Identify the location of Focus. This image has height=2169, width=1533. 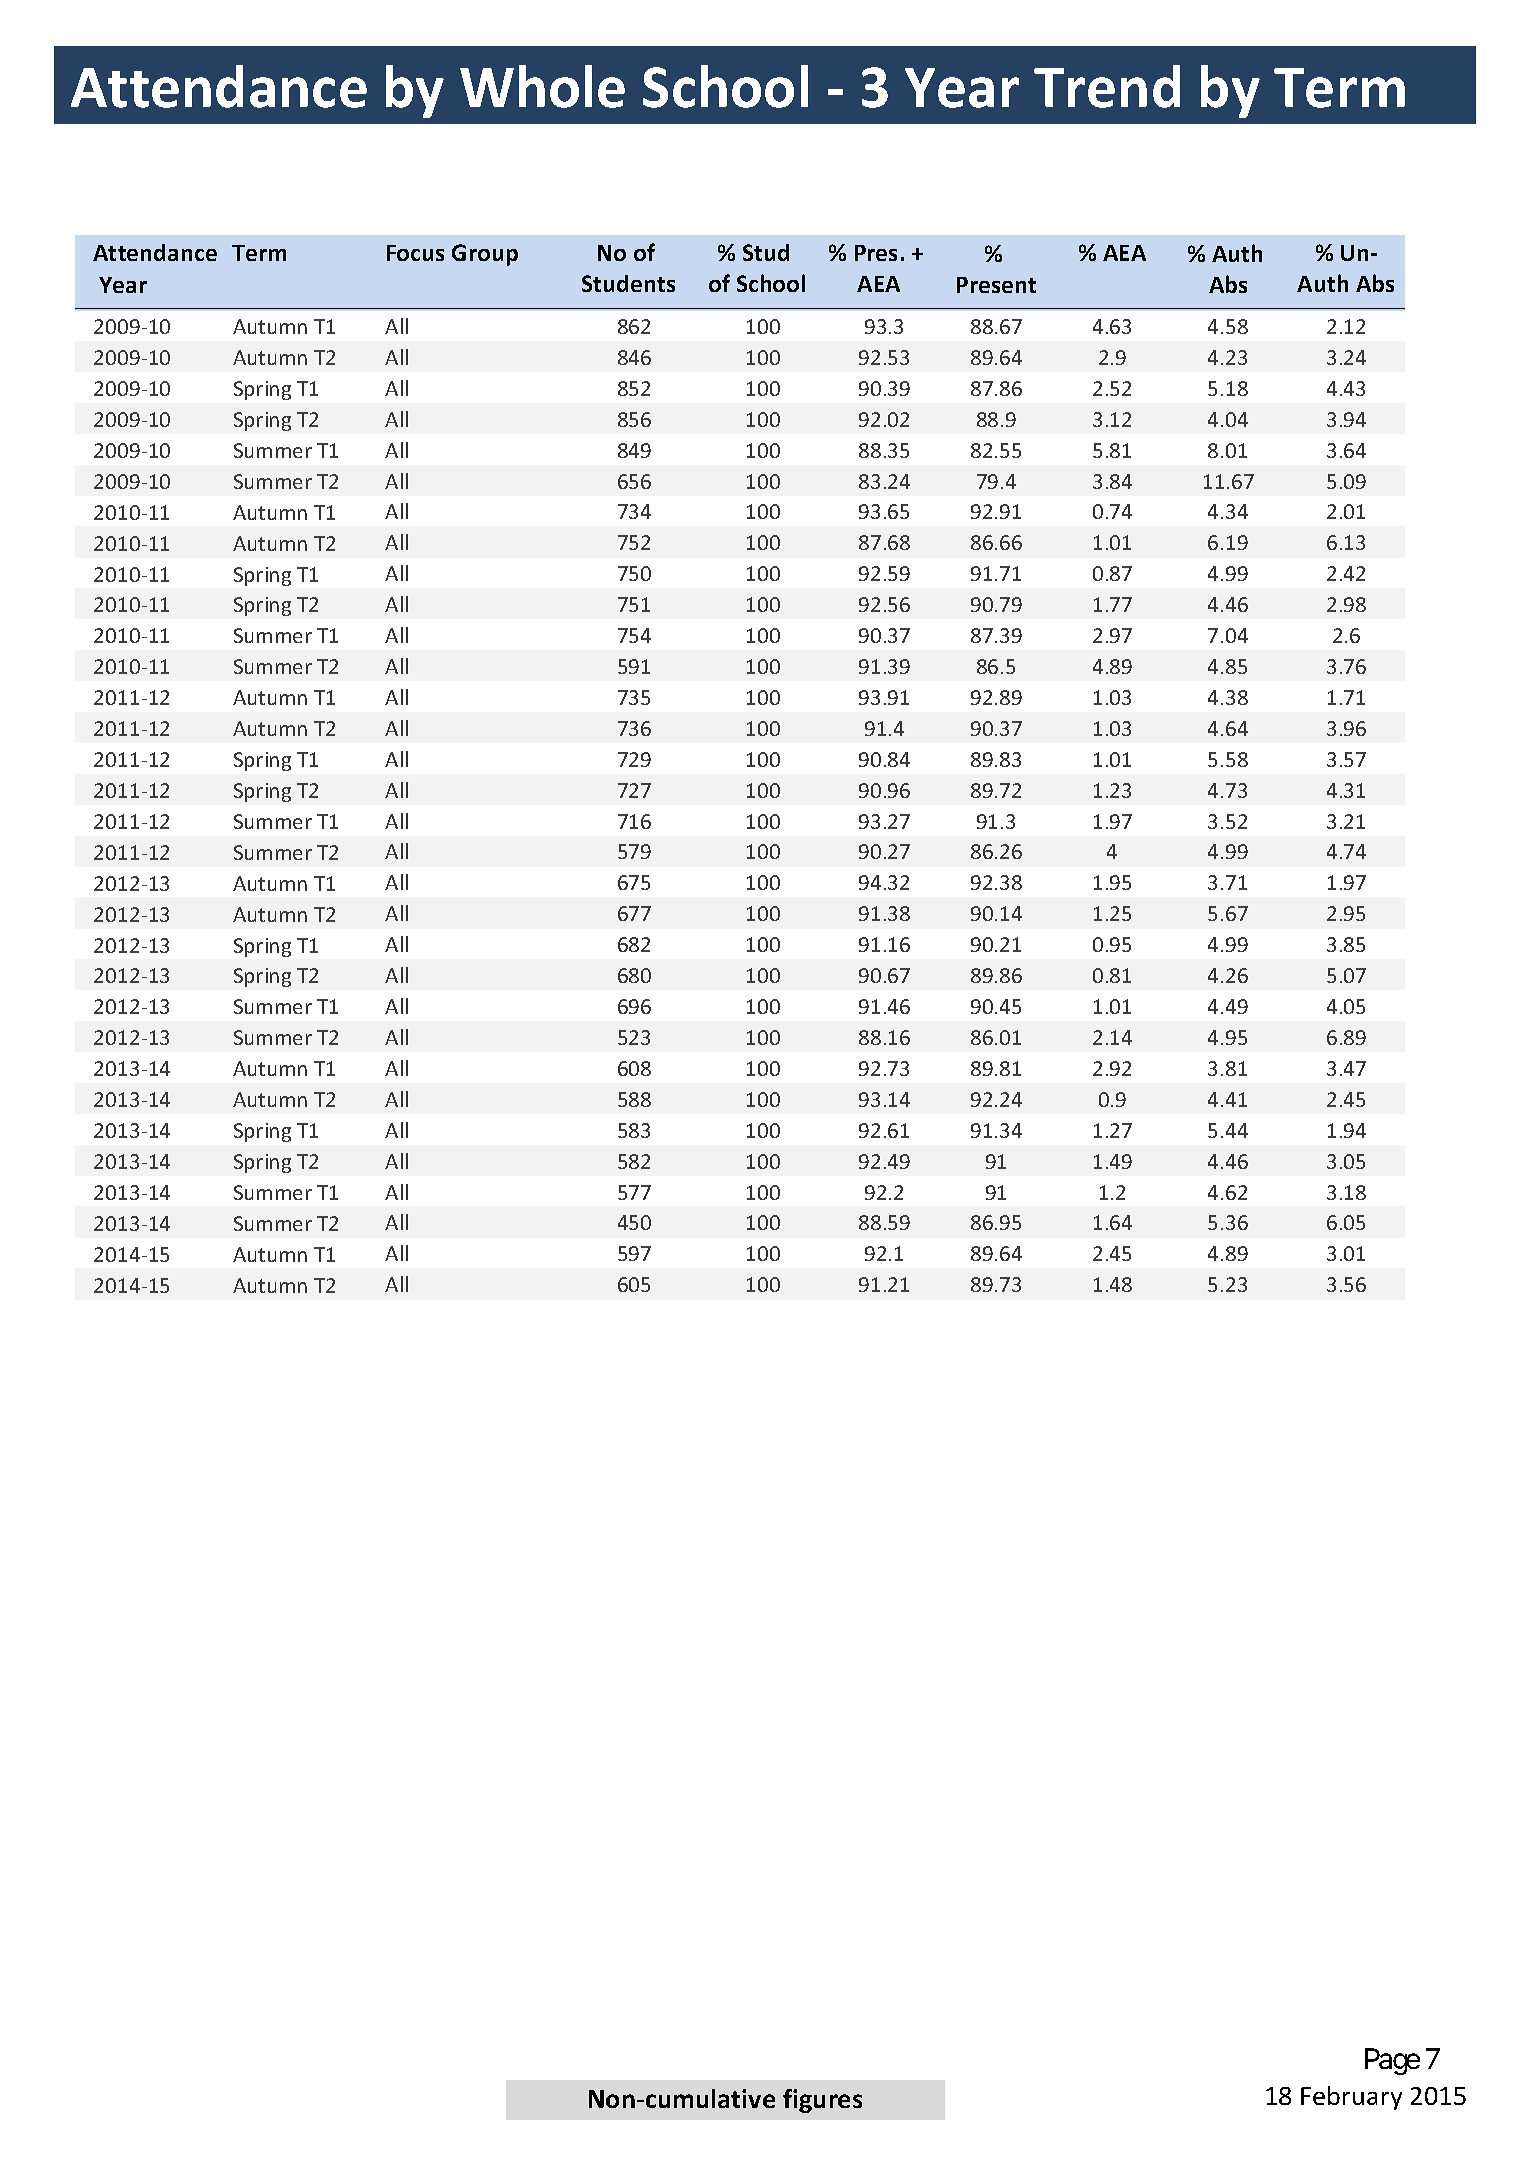
(415, 253).
